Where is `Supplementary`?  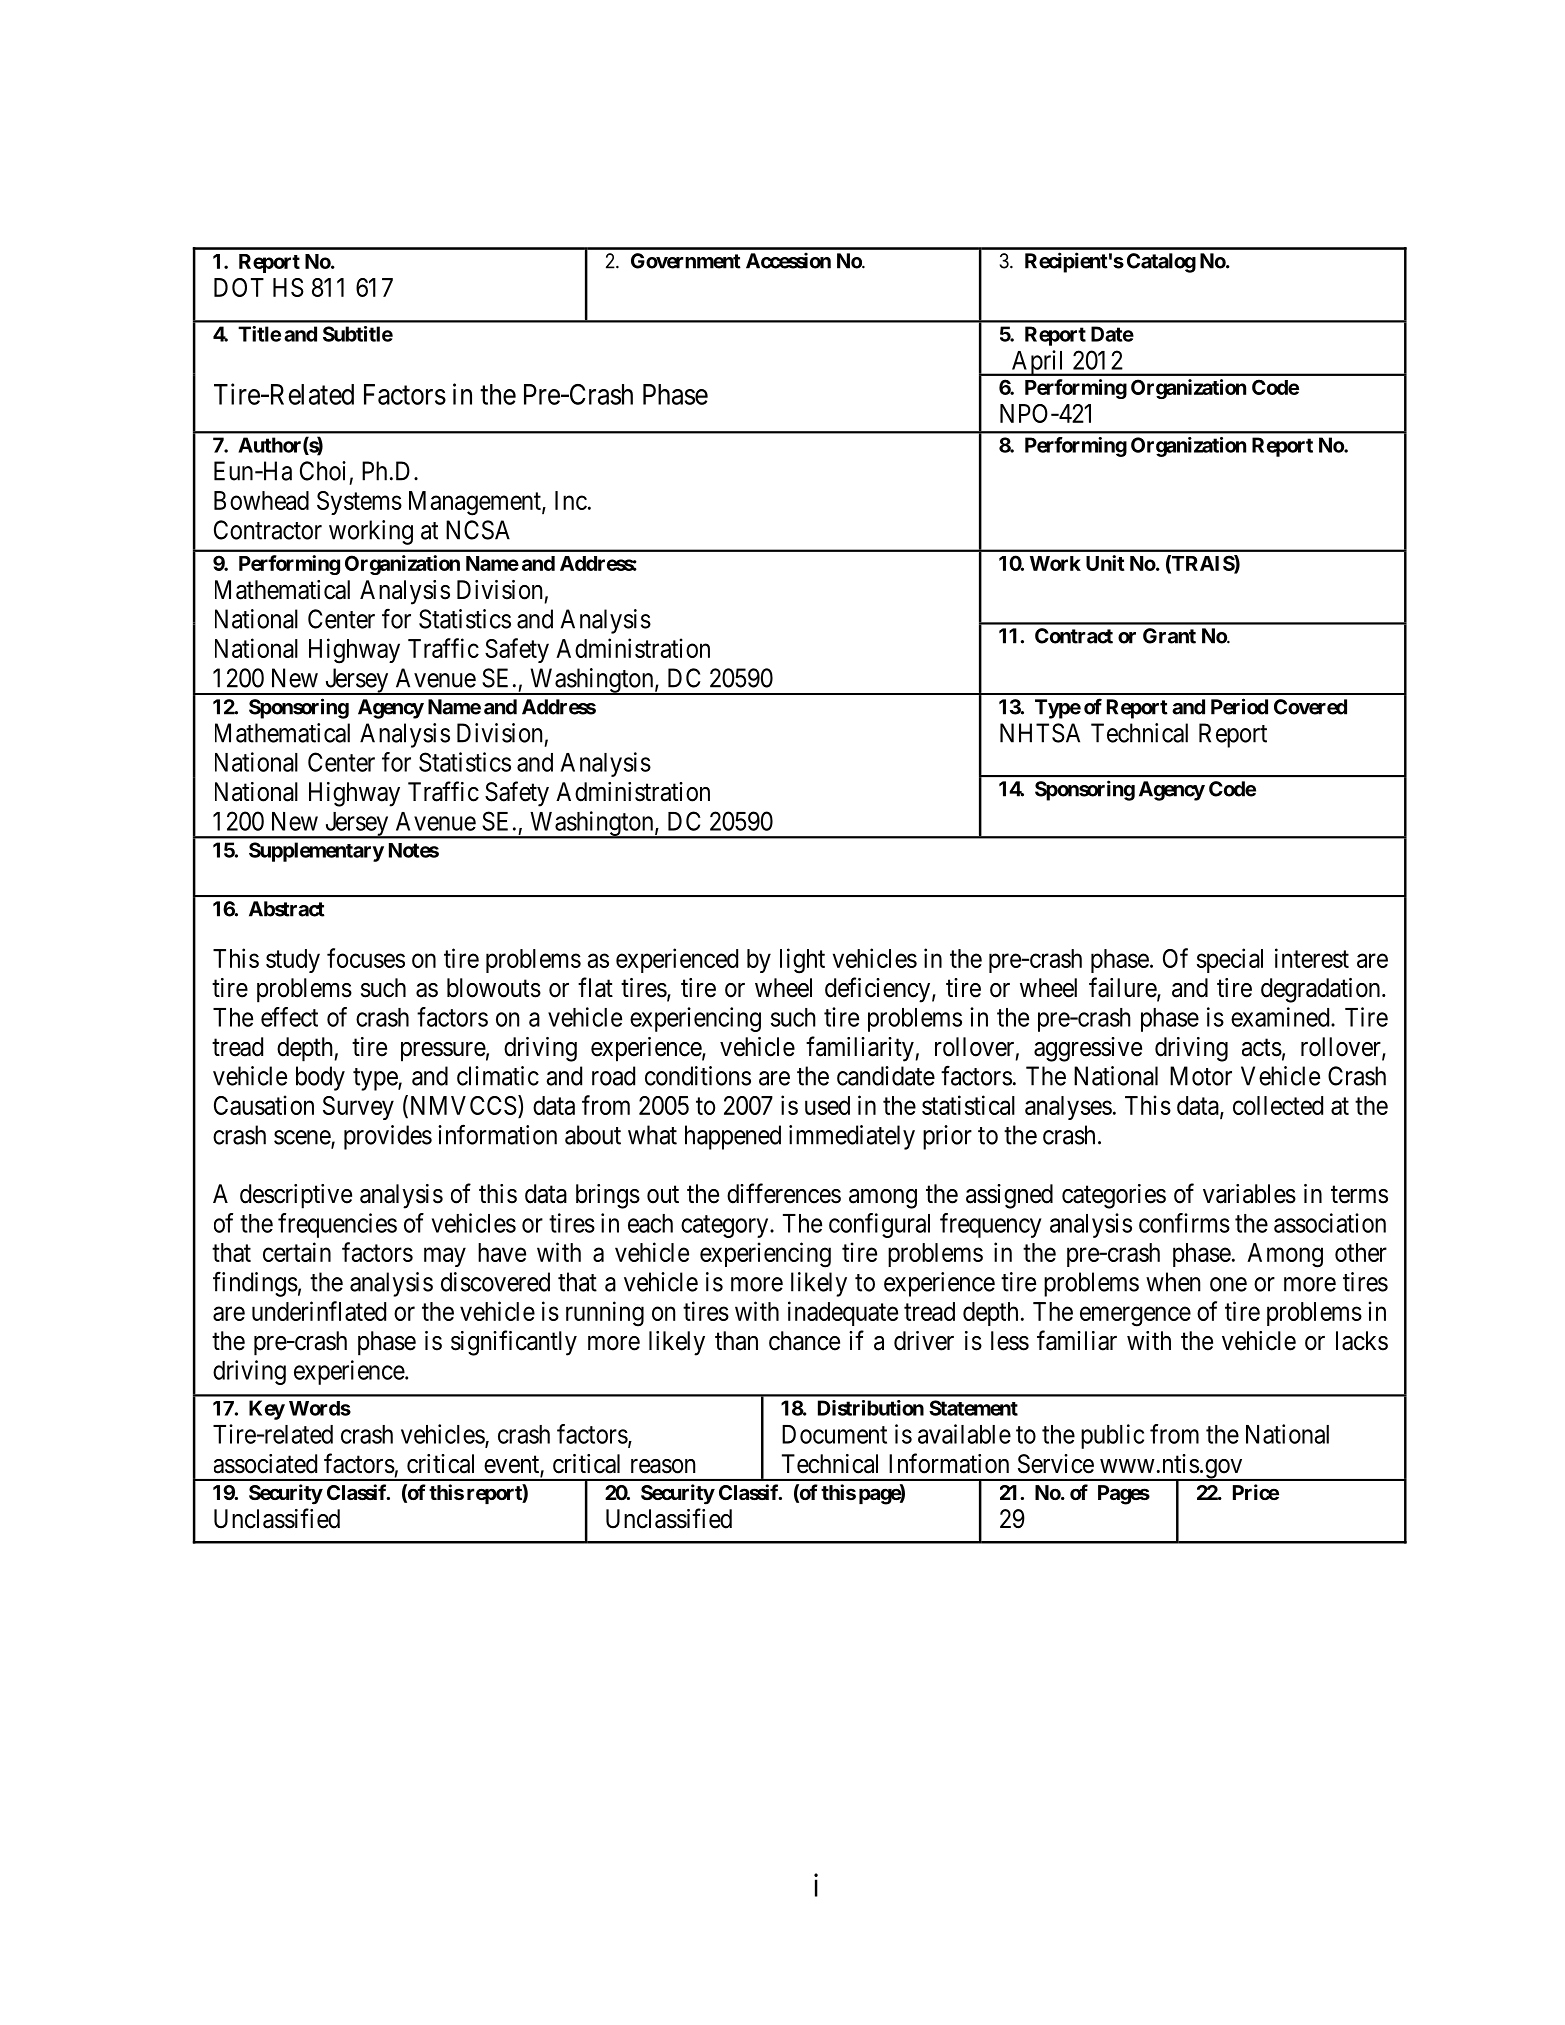
Supplementary is located at coordinates (316, 852).
